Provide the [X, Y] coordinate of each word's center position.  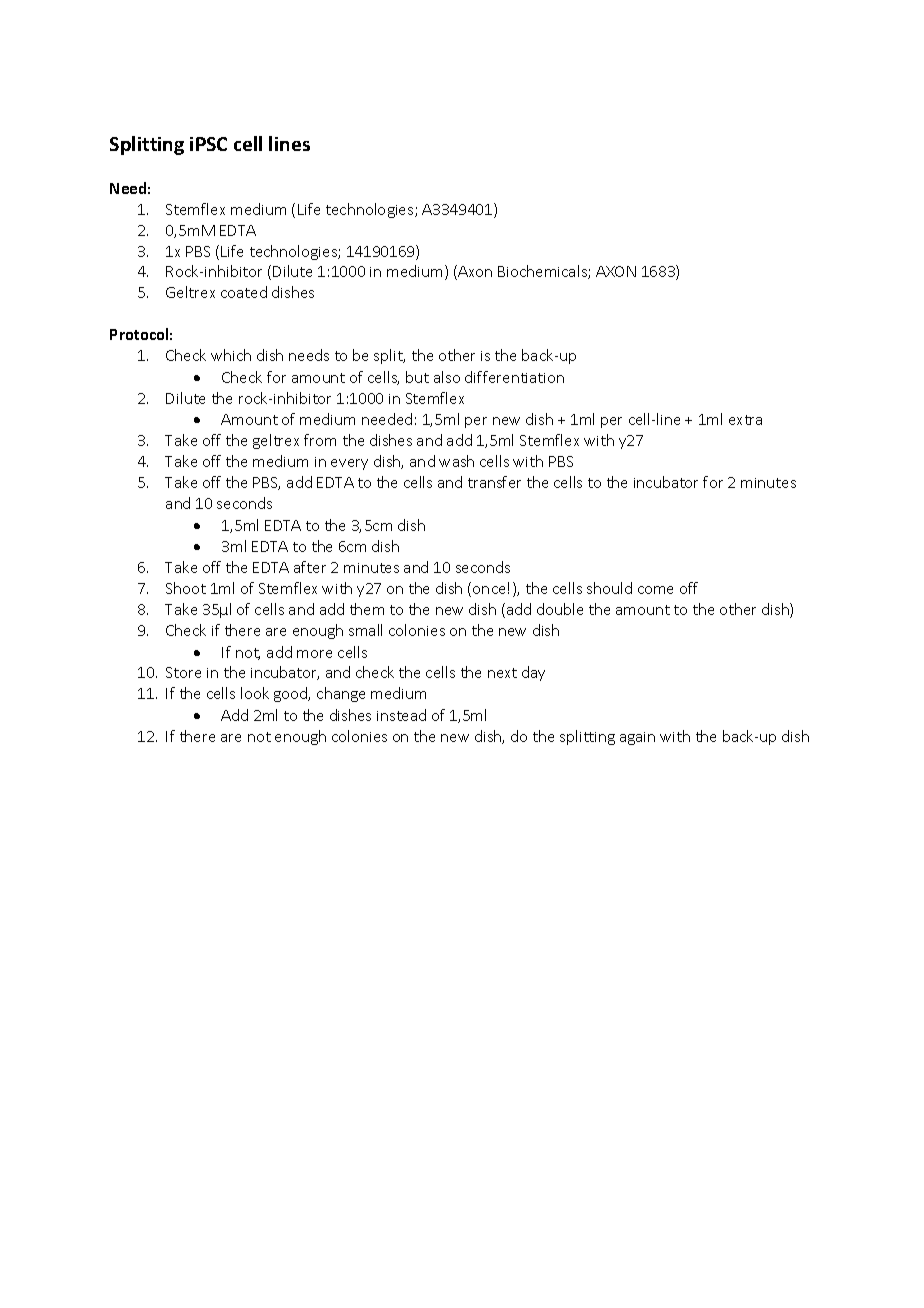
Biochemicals [543, 272]
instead [401, 715]
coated [244, 292]
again [637, 738]
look [255, 693]
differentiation [514, 377]
